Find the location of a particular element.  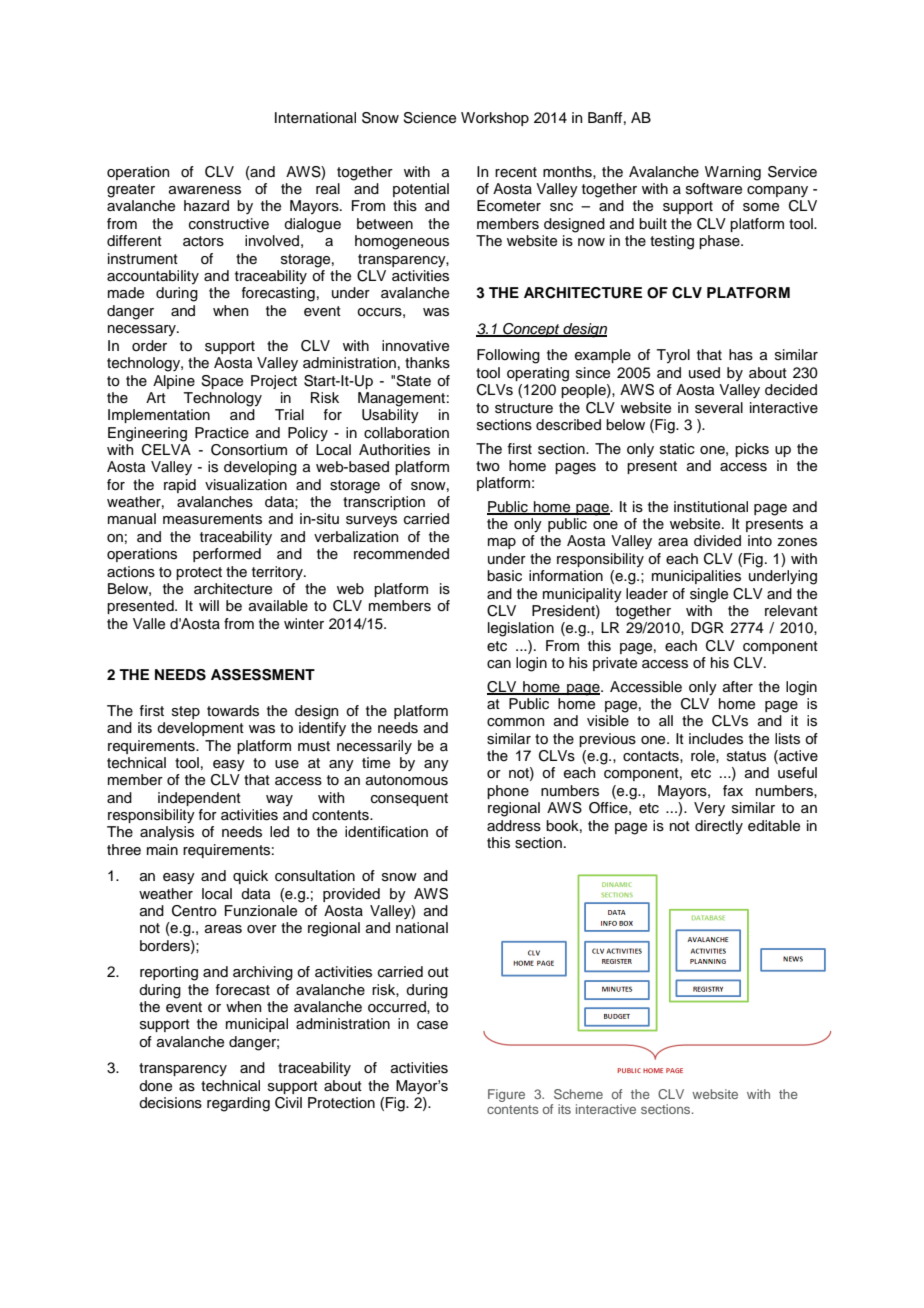

awareness is located at coordinates (205, 190).
